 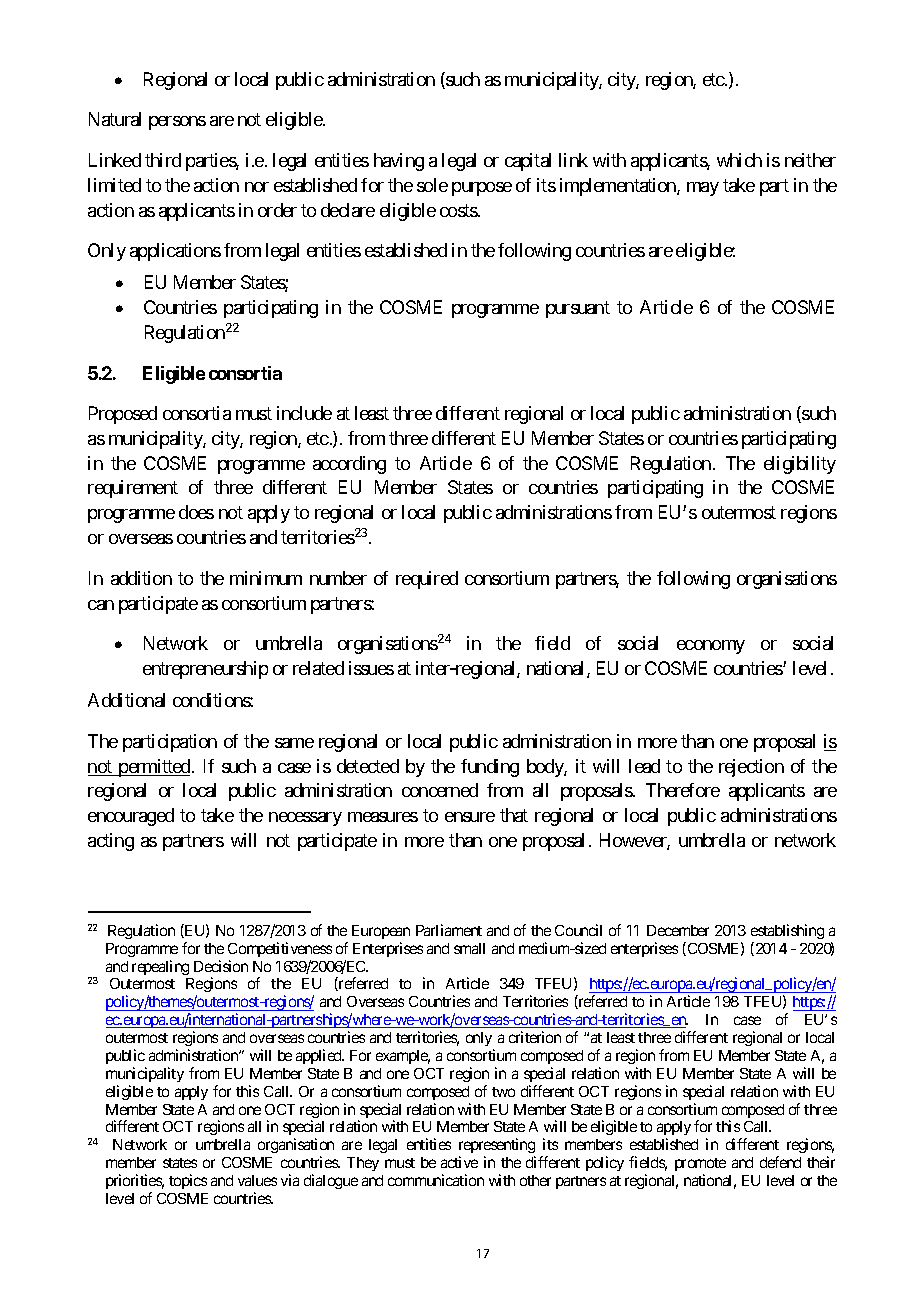 What do you see at coordinates (163, 160) in the screenshot?
I see `third` at bounding box center [163, 160].
